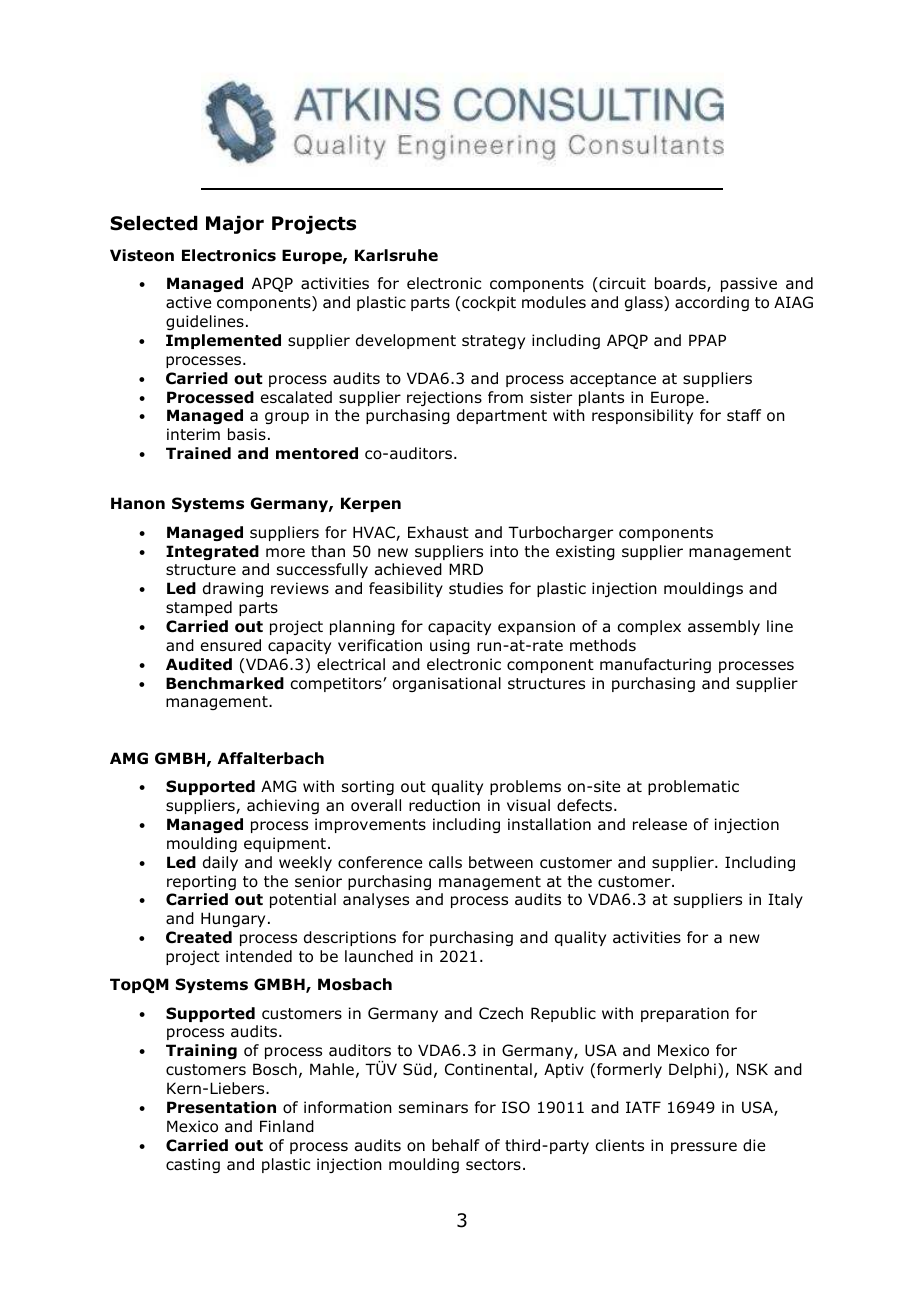 Image resolution: width=924 pixels, height=1308 pixels. Describe the element at coordinates (221, 1107) in the screenshot. I see `Presentation` at that location.
